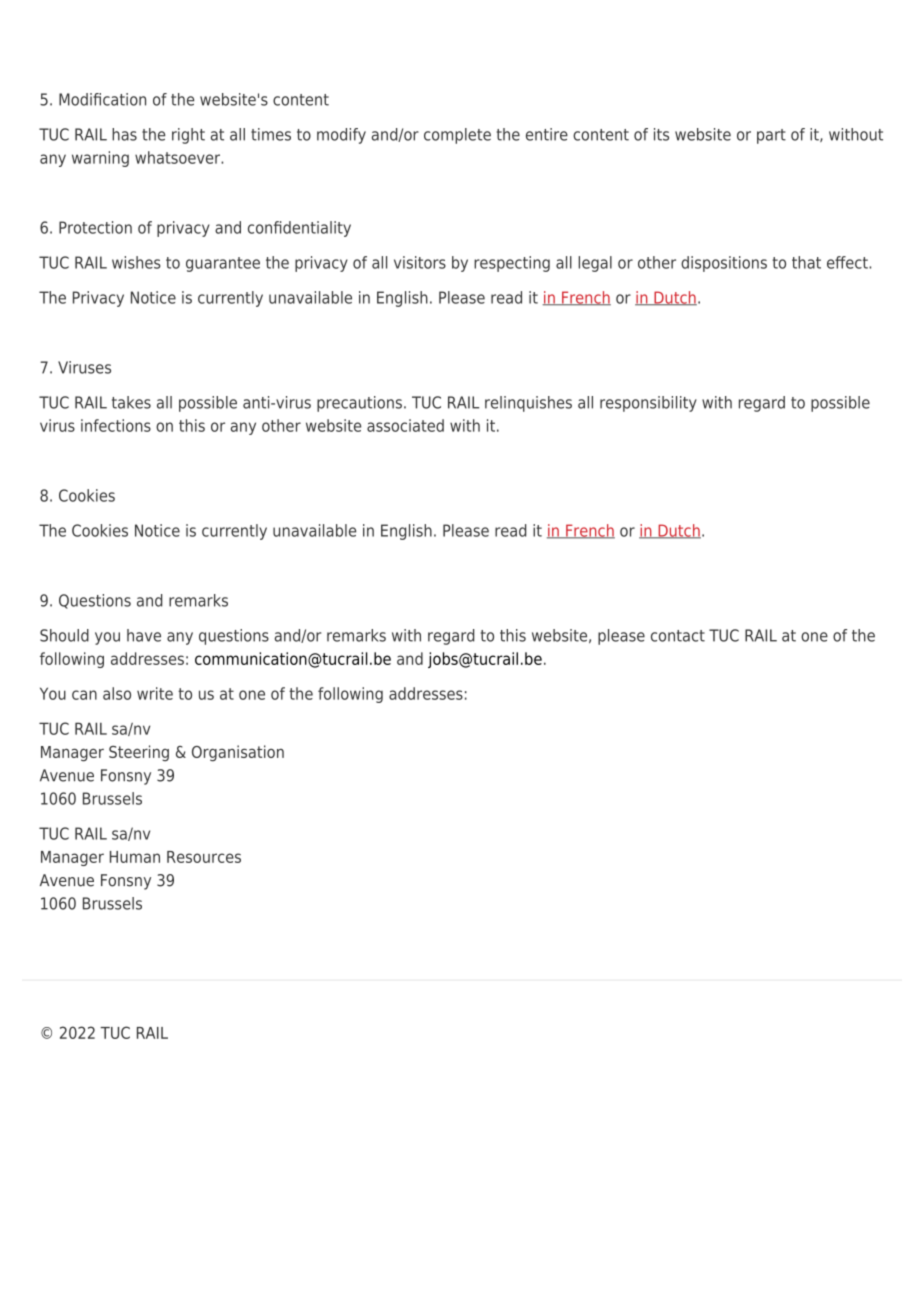 The height and width of the screenshot is (1308, 924). What do you see at coordinates (648, 404) in the screenshot?
I see `responsibility` at bounding box center [648, 404].
